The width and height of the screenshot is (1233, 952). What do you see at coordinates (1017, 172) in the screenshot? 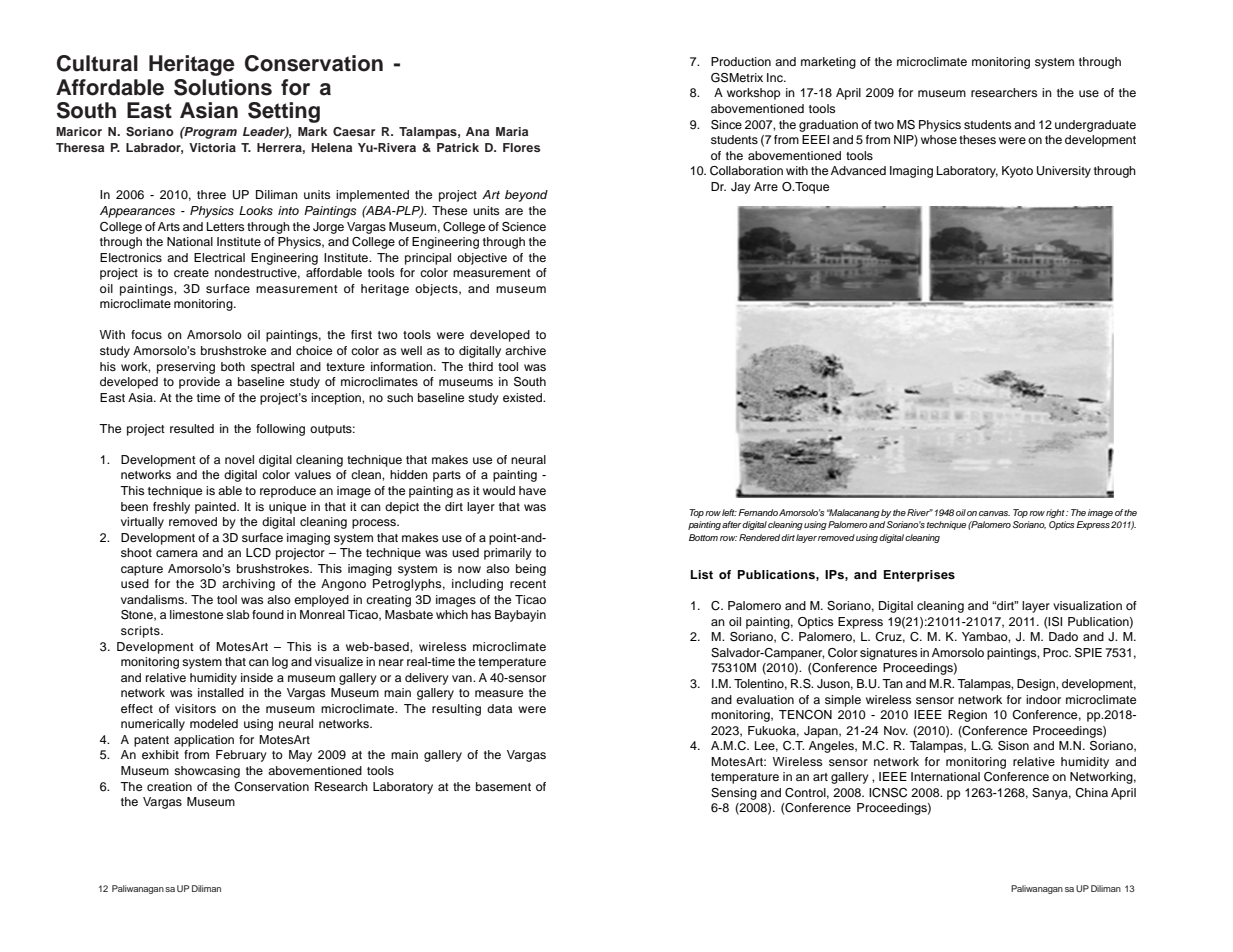
I see `Kyoto` at bounding box center [1017, 172].
